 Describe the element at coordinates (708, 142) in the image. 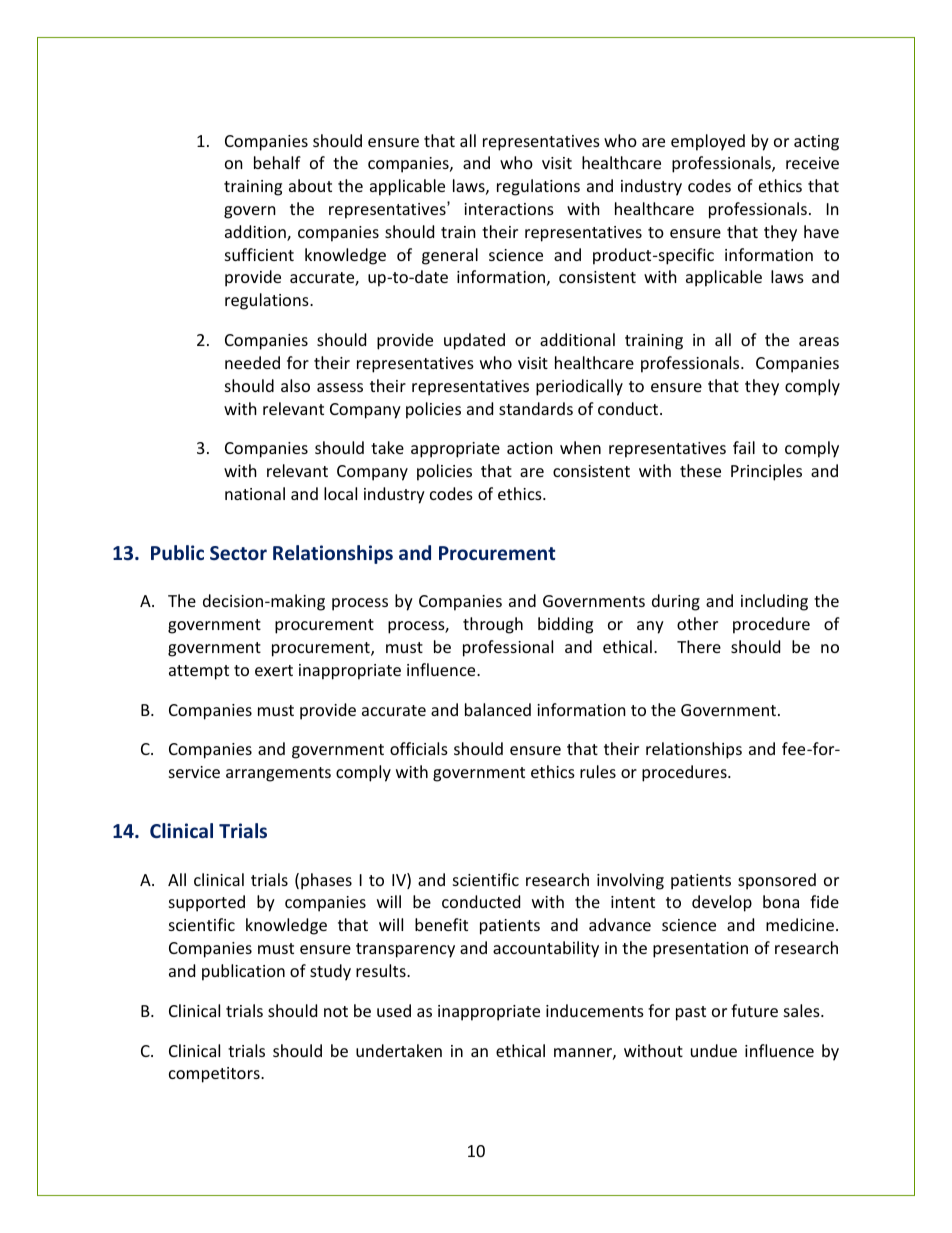

I see `employed` at that location.
